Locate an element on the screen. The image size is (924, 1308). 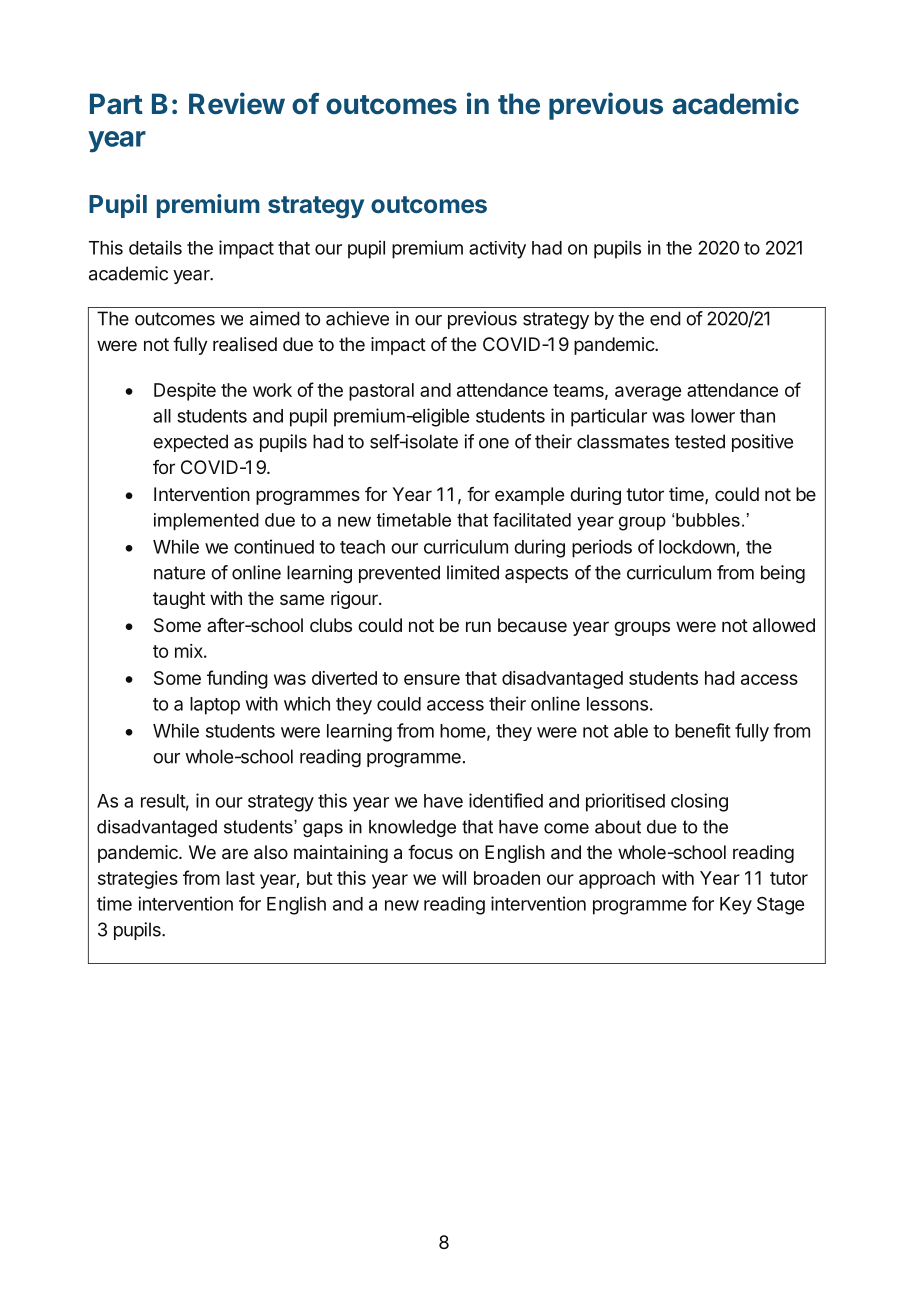
Review is located at coordinates (237, 103).
